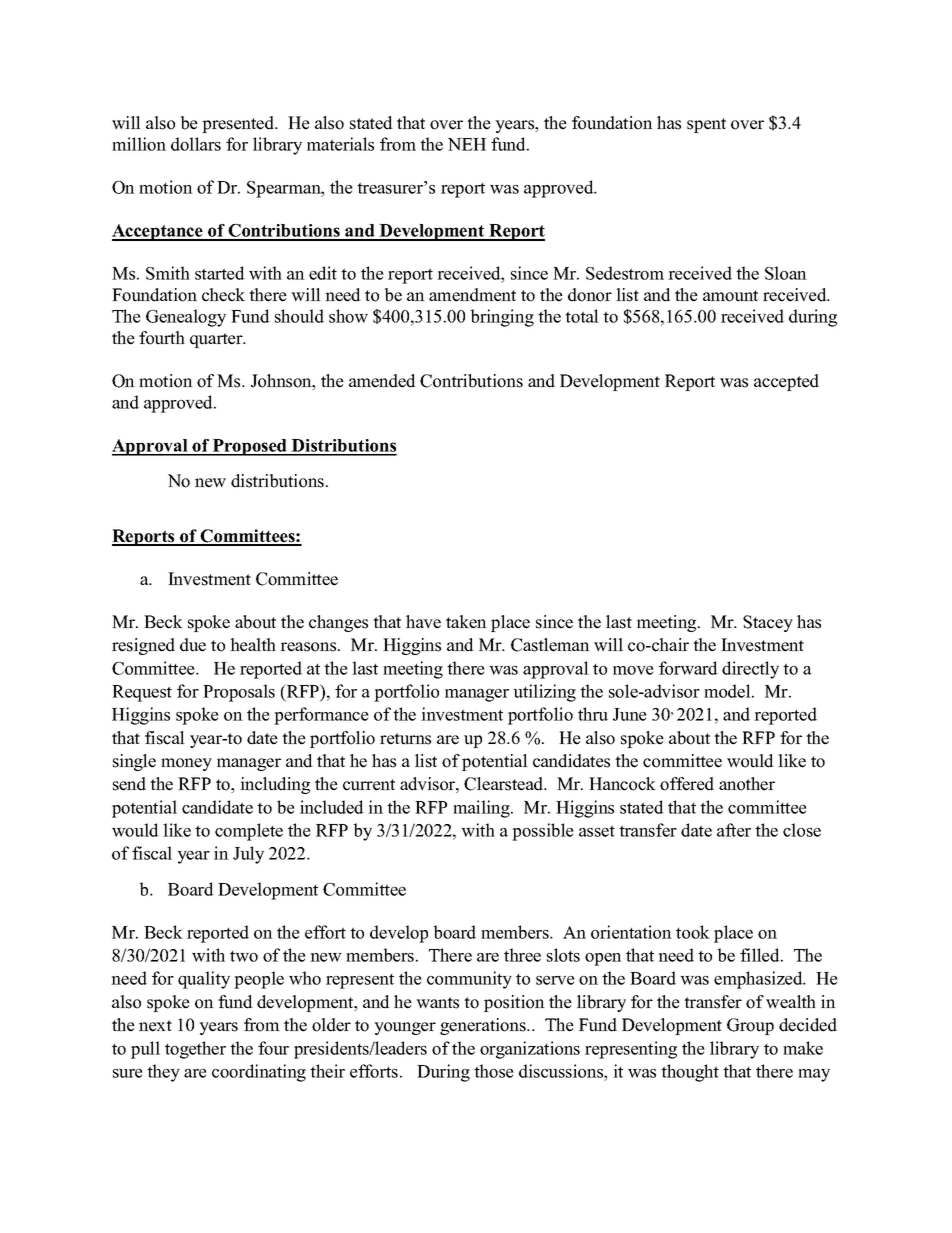  I want to click on together, so click(195, 1050).
